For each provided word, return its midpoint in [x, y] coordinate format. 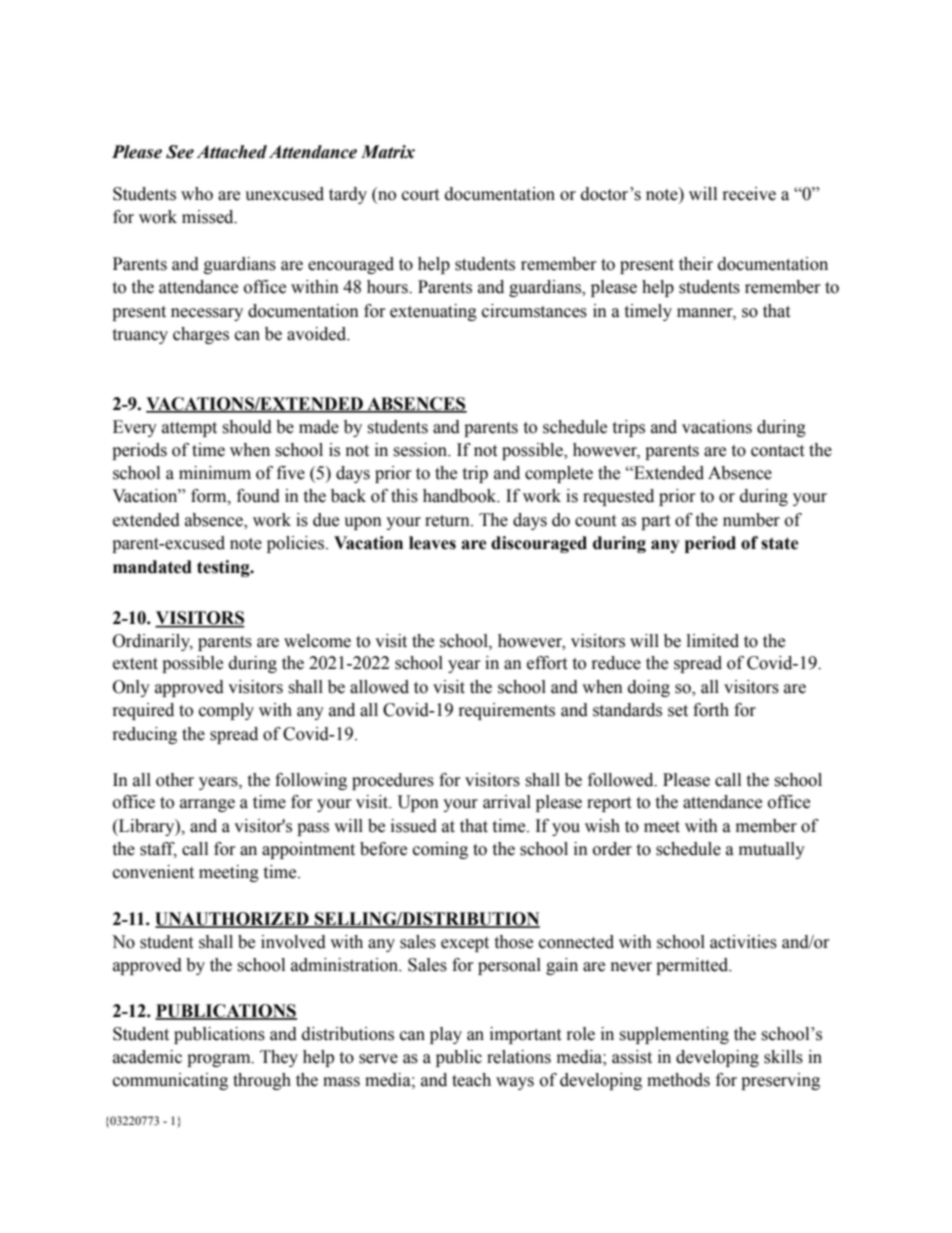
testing [224, 568]
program [220, 1060]
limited [713, 641]
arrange [207, 805]
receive [749, 194]
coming [440, 850]
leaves [432, 543]
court [420, 195]
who [197, 194]
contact [777, 451]
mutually [772, 850]
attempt [189, 429]
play [446, 1035]
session [421, 450]
